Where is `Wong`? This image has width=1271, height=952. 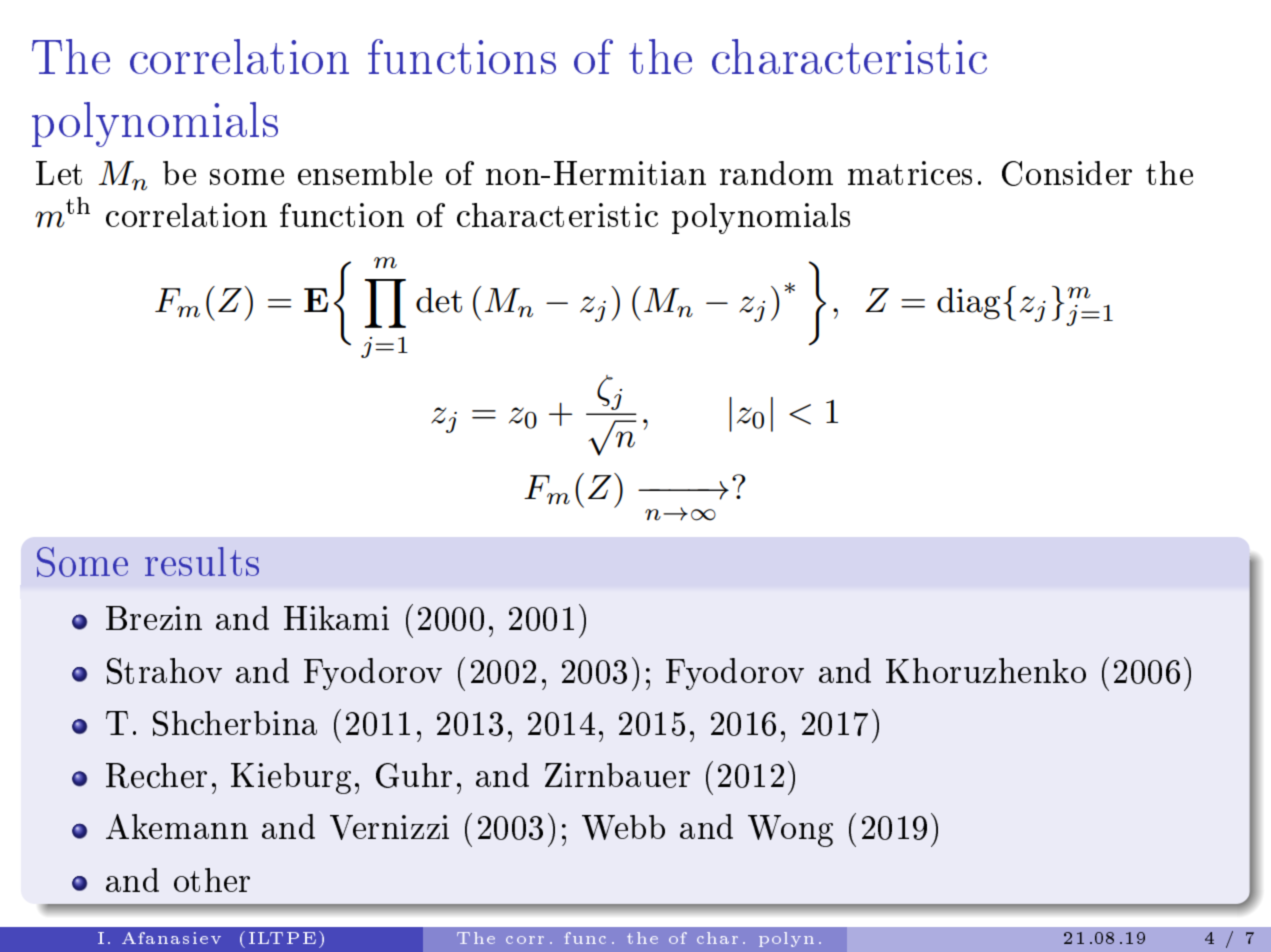
Wong is located at coordinates (790, 831).
